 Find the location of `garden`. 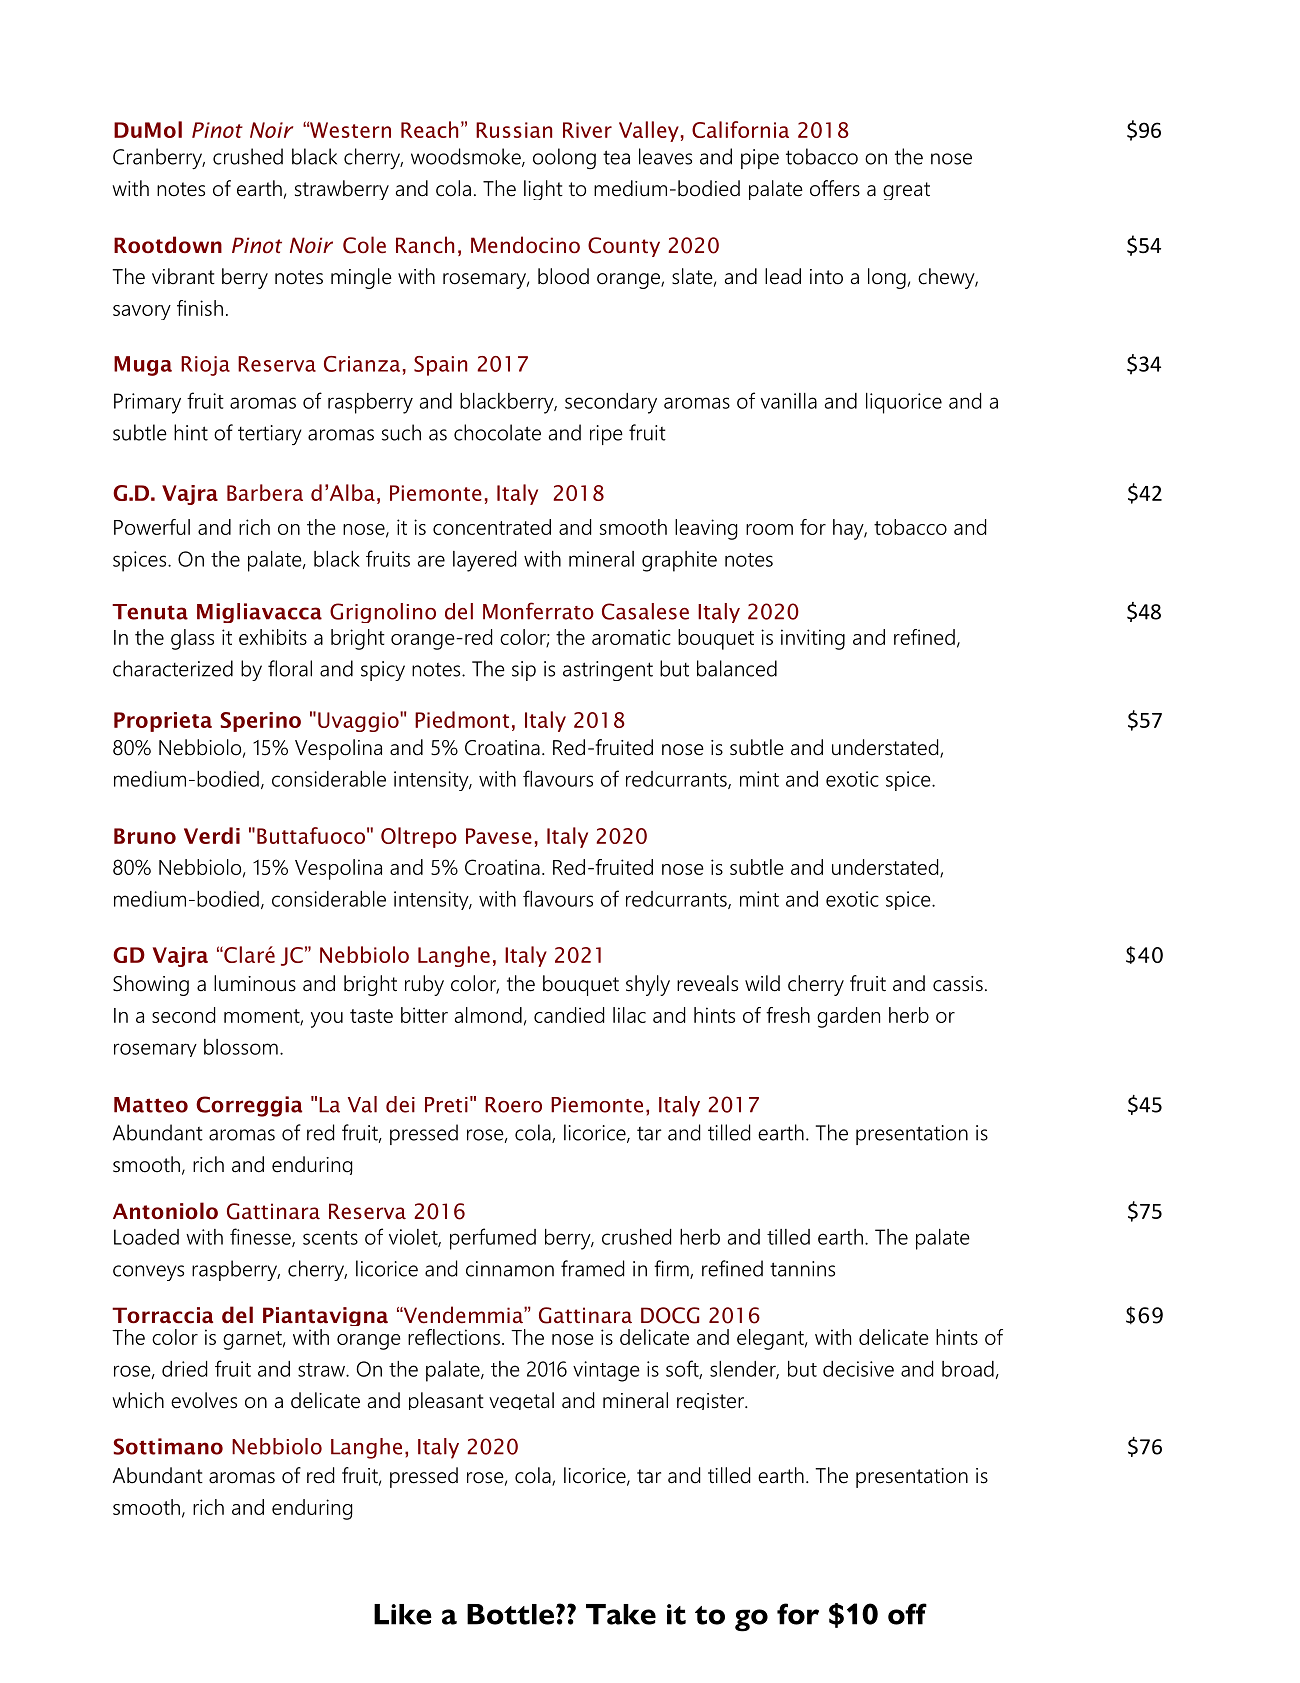

garden is located at coordinates (848, 1017).
